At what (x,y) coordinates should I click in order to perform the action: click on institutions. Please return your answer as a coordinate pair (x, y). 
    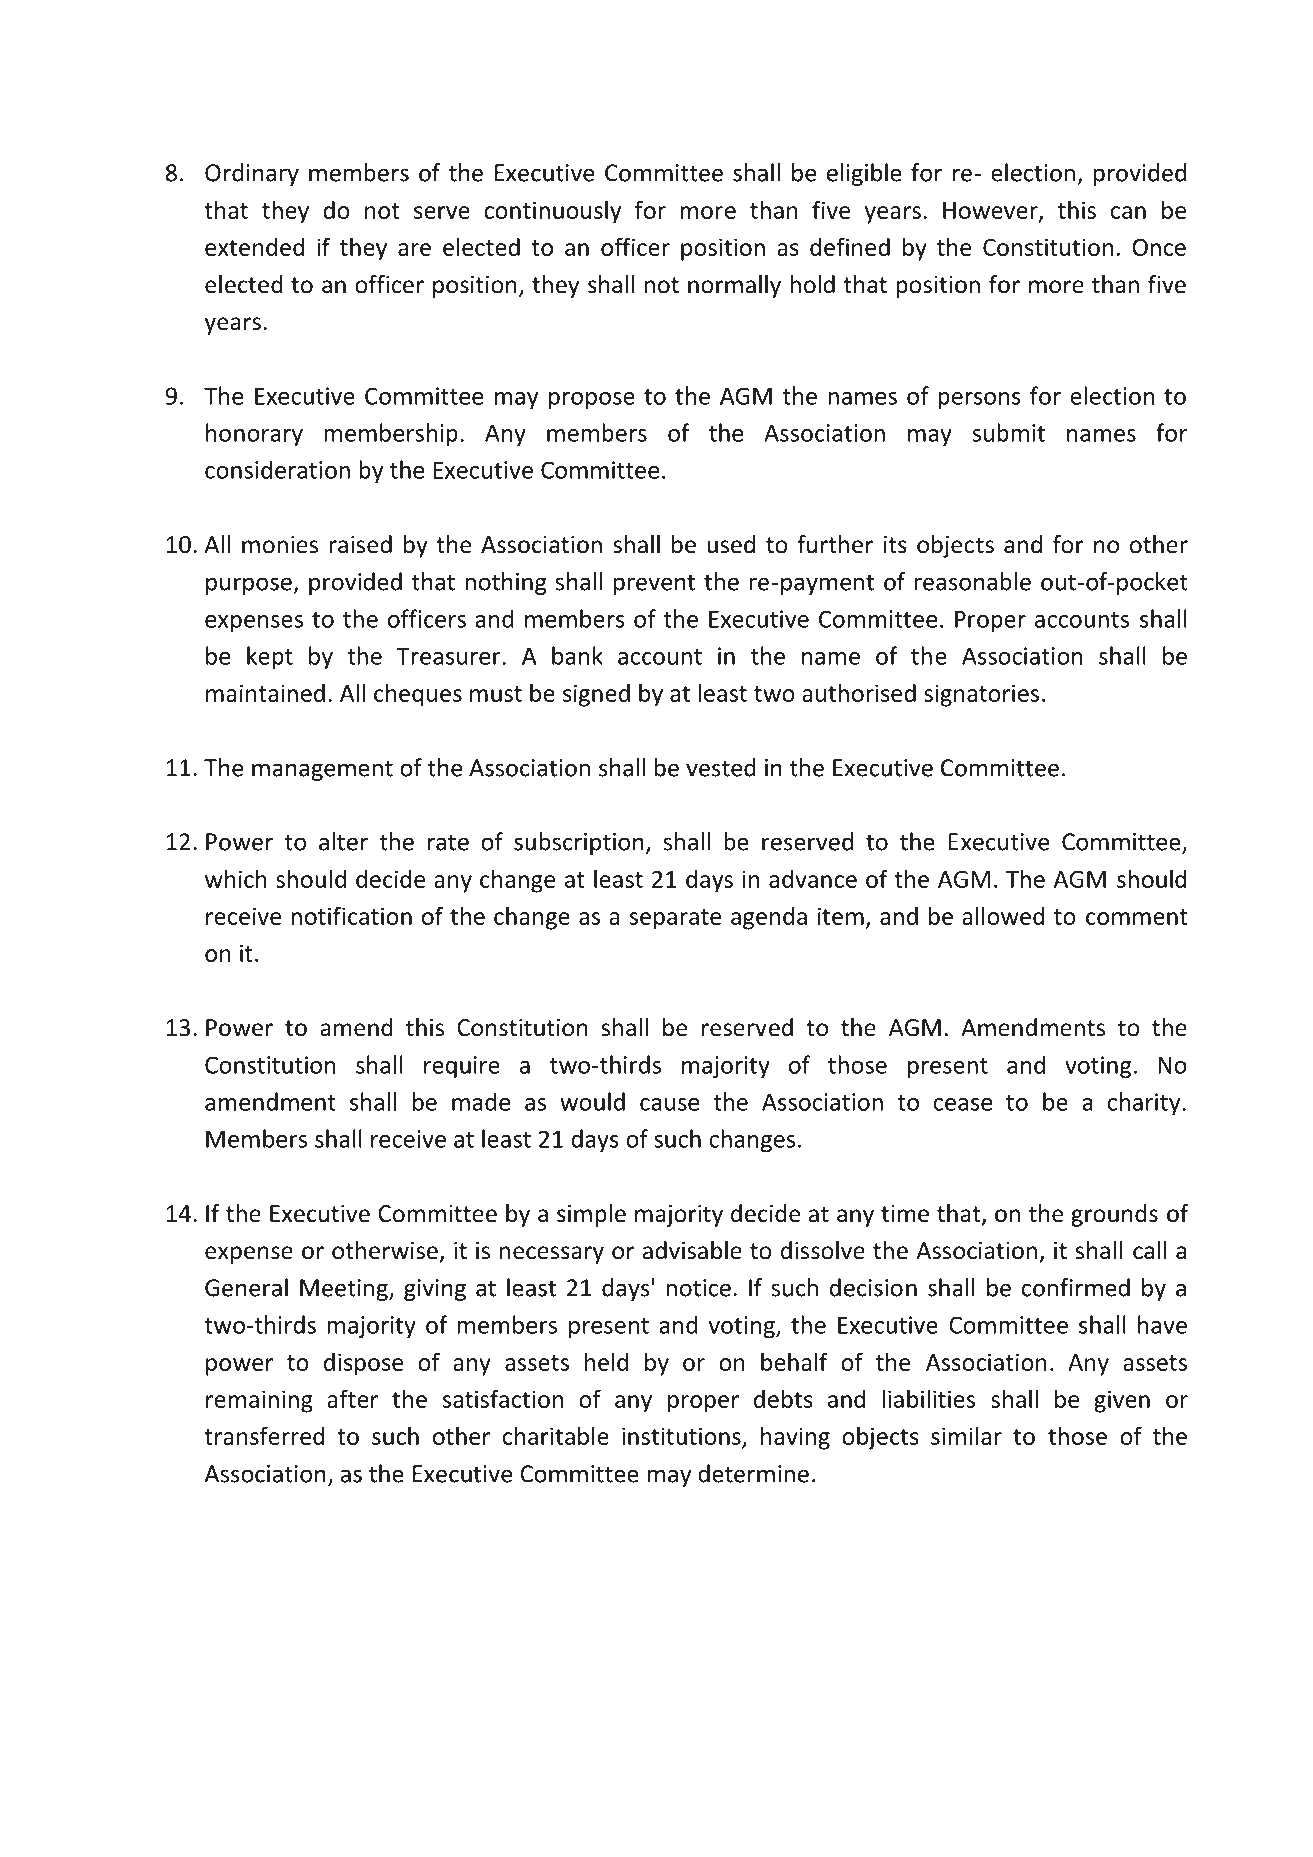
    Looking at the image, I should click on (682, 1437).
